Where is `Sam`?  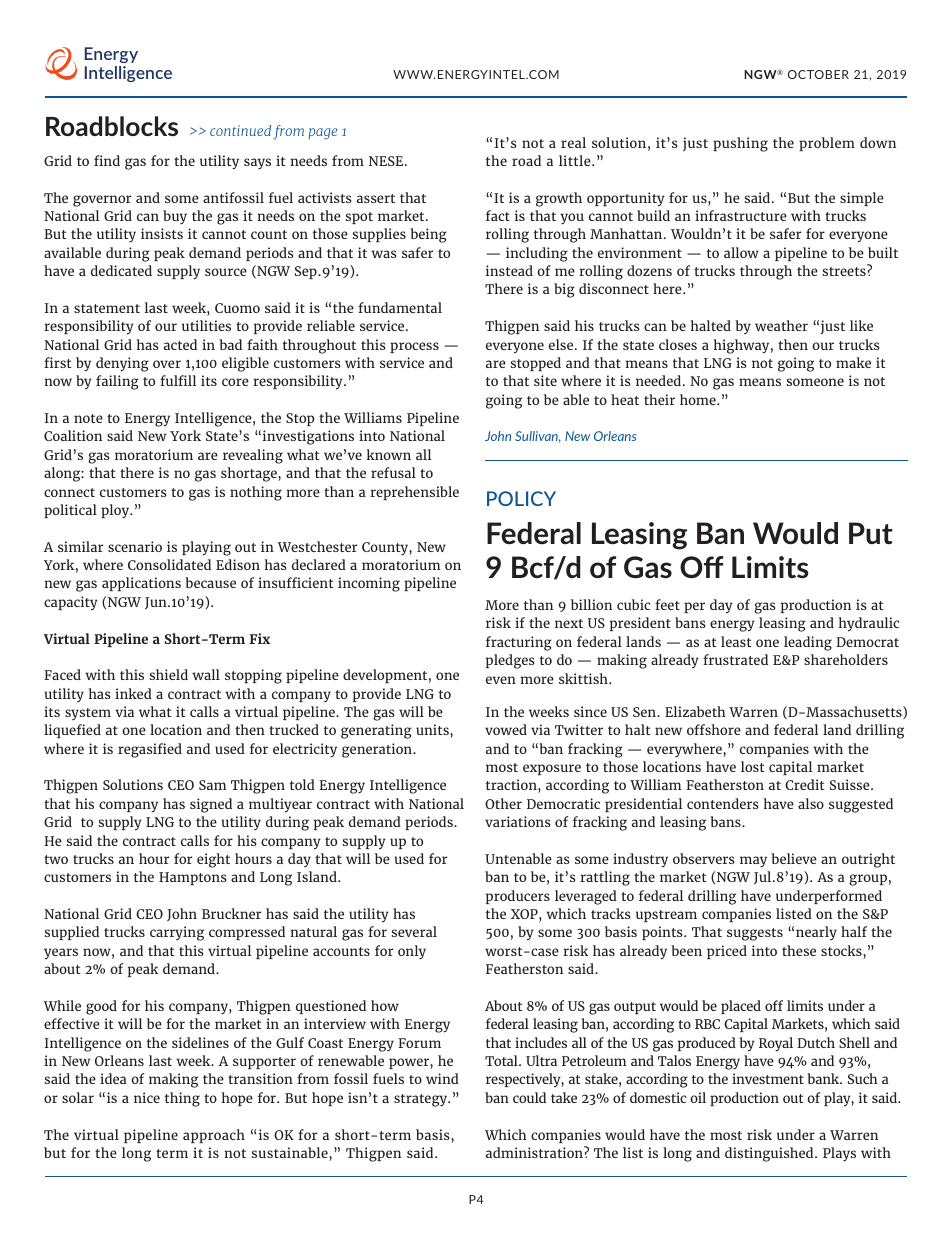
Sam is located at coordinates (212, 785).
